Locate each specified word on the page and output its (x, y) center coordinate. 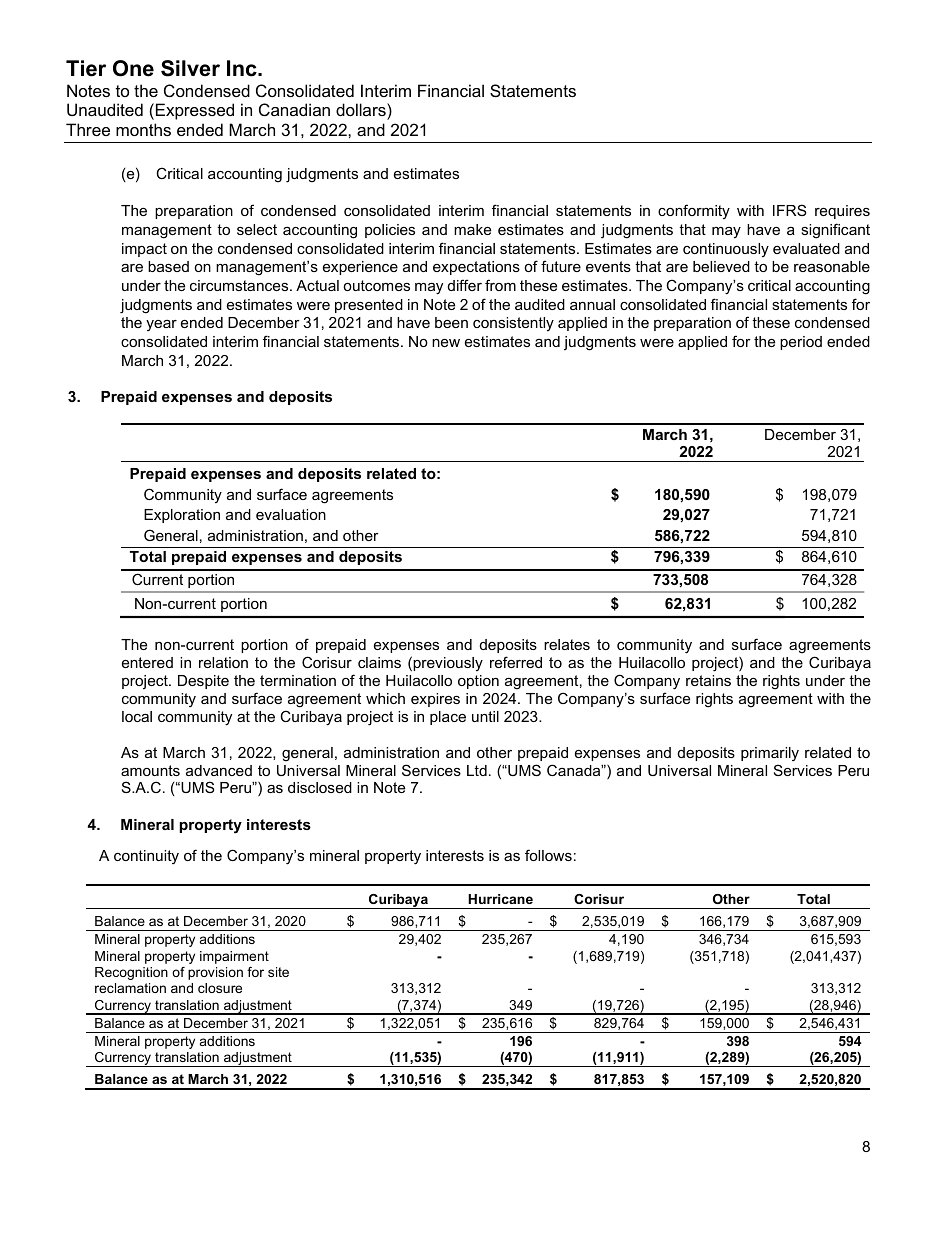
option (478, 682)
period (801, 343)
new (446, 343)
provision (215, 973)
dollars (362, 111)
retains (708, 680)
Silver (190, 68)
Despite (203, 682)
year (161, 325)
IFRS (790, 210)
